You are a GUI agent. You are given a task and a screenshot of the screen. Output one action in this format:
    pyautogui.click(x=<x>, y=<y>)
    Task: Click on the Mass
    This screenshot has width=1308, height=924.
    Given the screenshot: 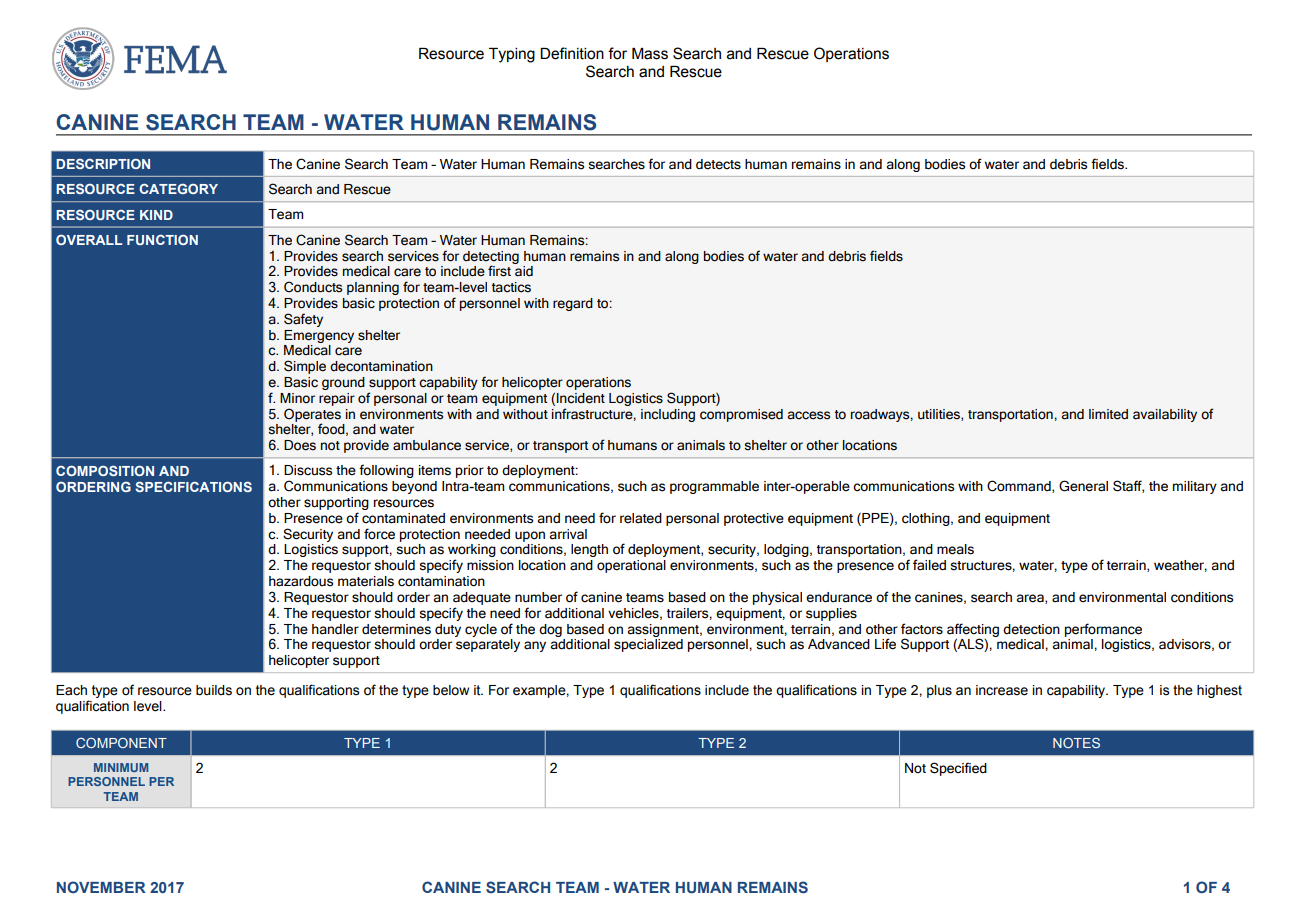 What is the action you would take?
    pyautogui.click(x=650, y=54)
